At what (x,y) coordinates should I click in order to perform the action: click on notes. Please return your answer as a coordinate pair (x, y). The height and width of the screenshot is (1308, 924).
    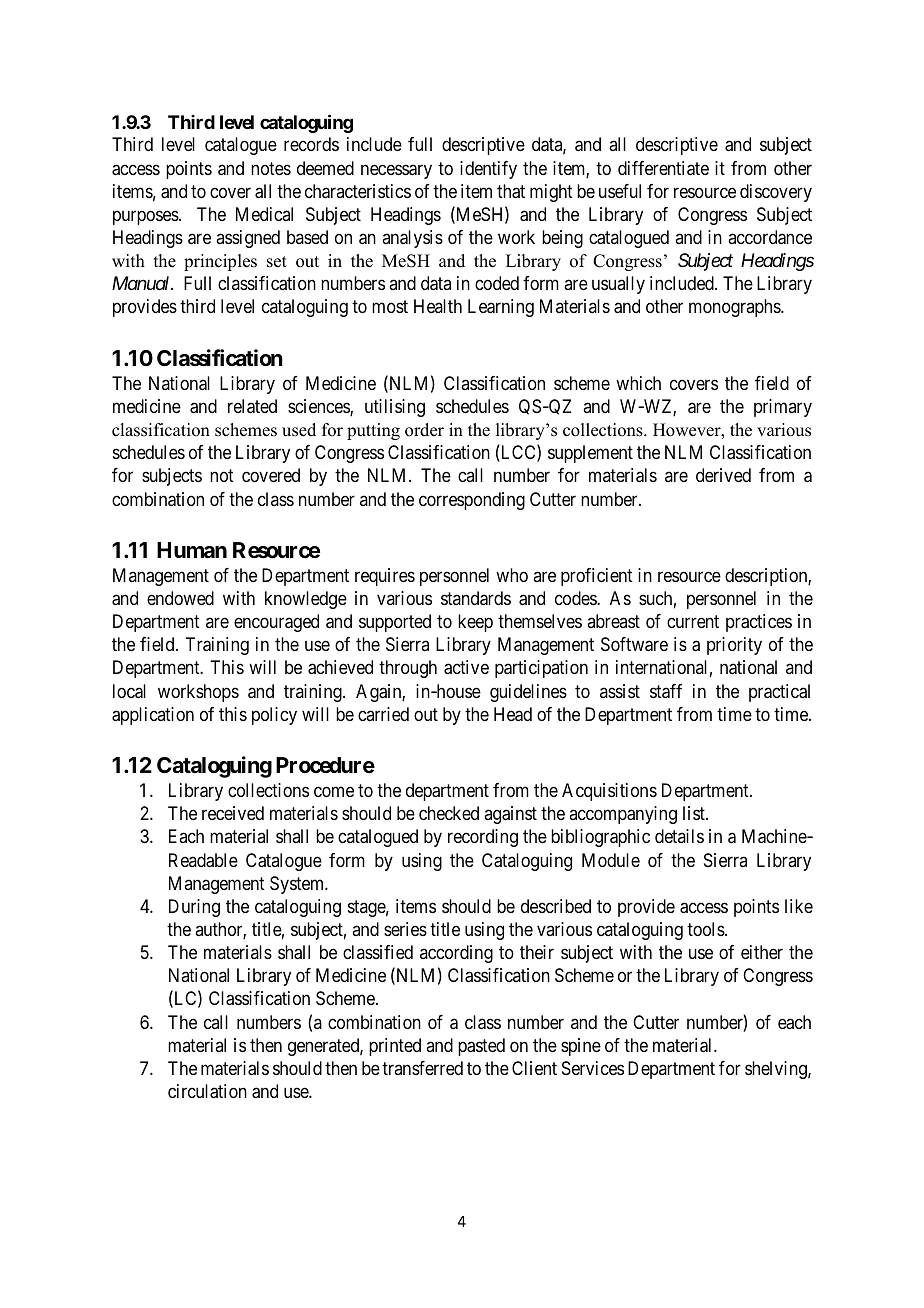
    Looking at the image, I should click on (271, 168).
